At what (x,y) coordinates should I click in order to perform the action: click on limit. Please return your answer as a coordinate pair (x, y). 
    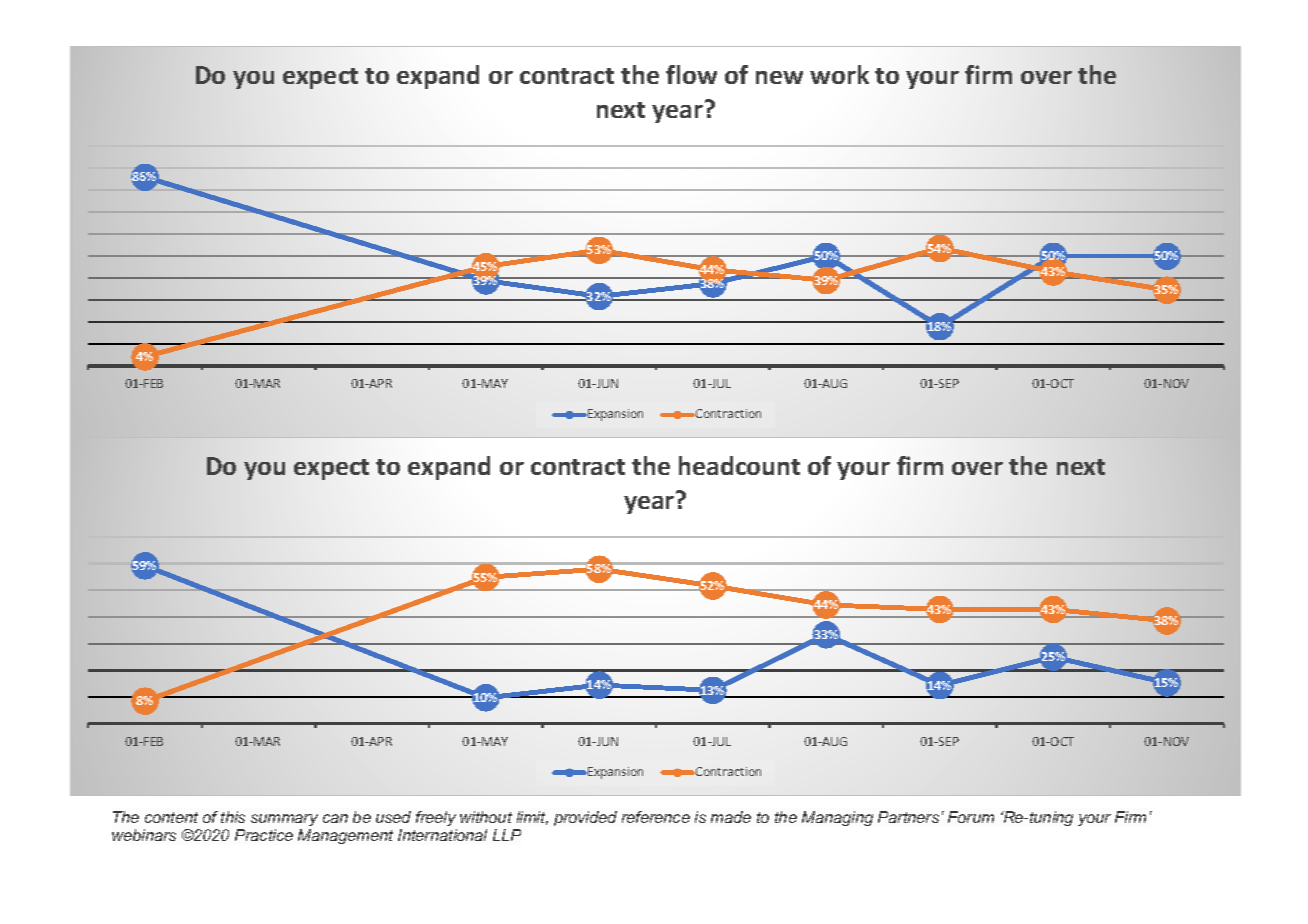
    Looking at the image, I should click on (532, 818).
